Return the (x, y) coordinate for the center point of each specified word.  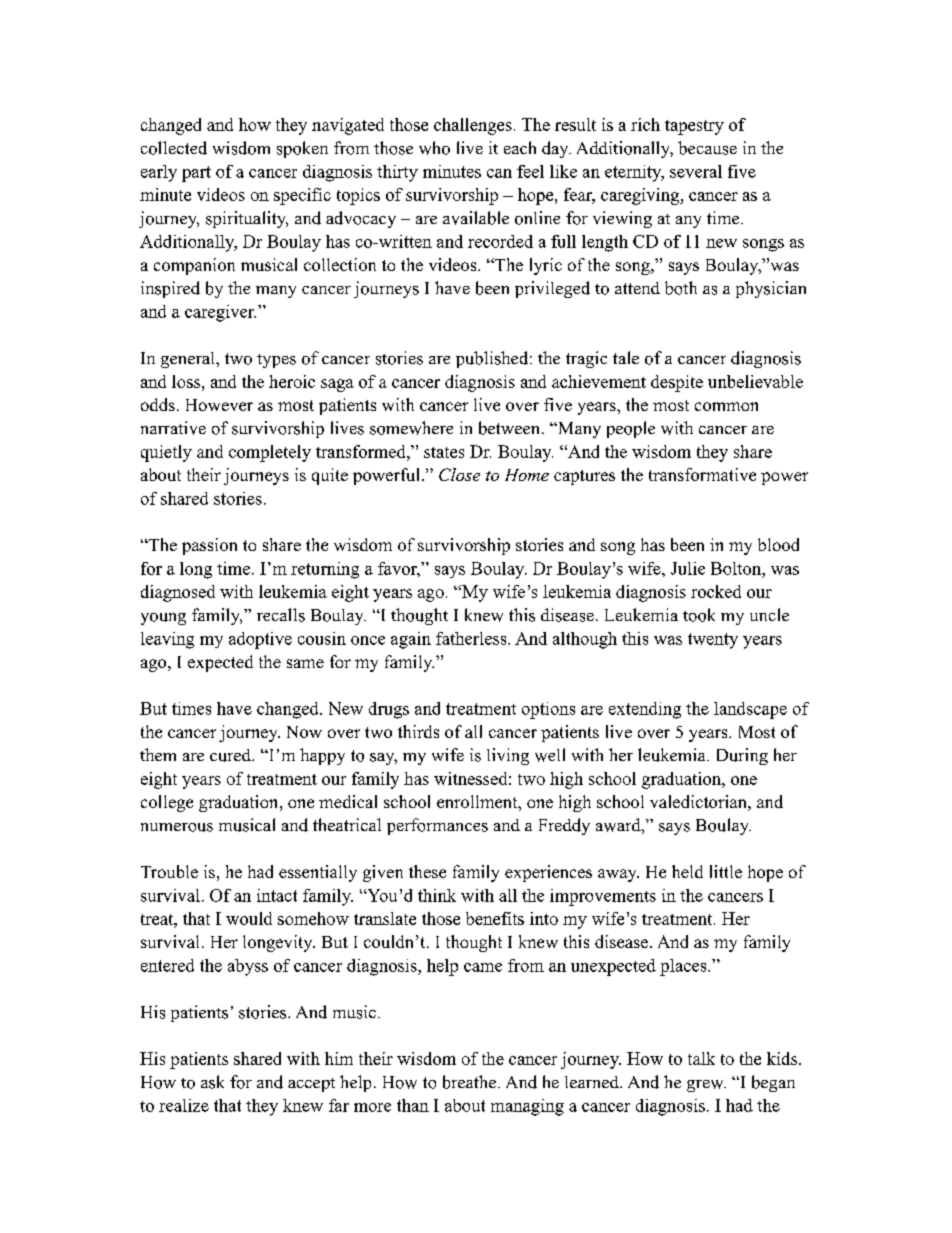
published (493, 359)
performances (437, 826)
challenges (473, 126)
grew (706, 1086)
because (707, 148)
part (196, 174)
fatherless (472, 638)
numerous (177, 827)
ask (212, 1082)
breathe (471, 1082)
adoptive (260, 640)
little (726, 871)
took (699, 615)
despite (677, 383)
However (219, 405)
